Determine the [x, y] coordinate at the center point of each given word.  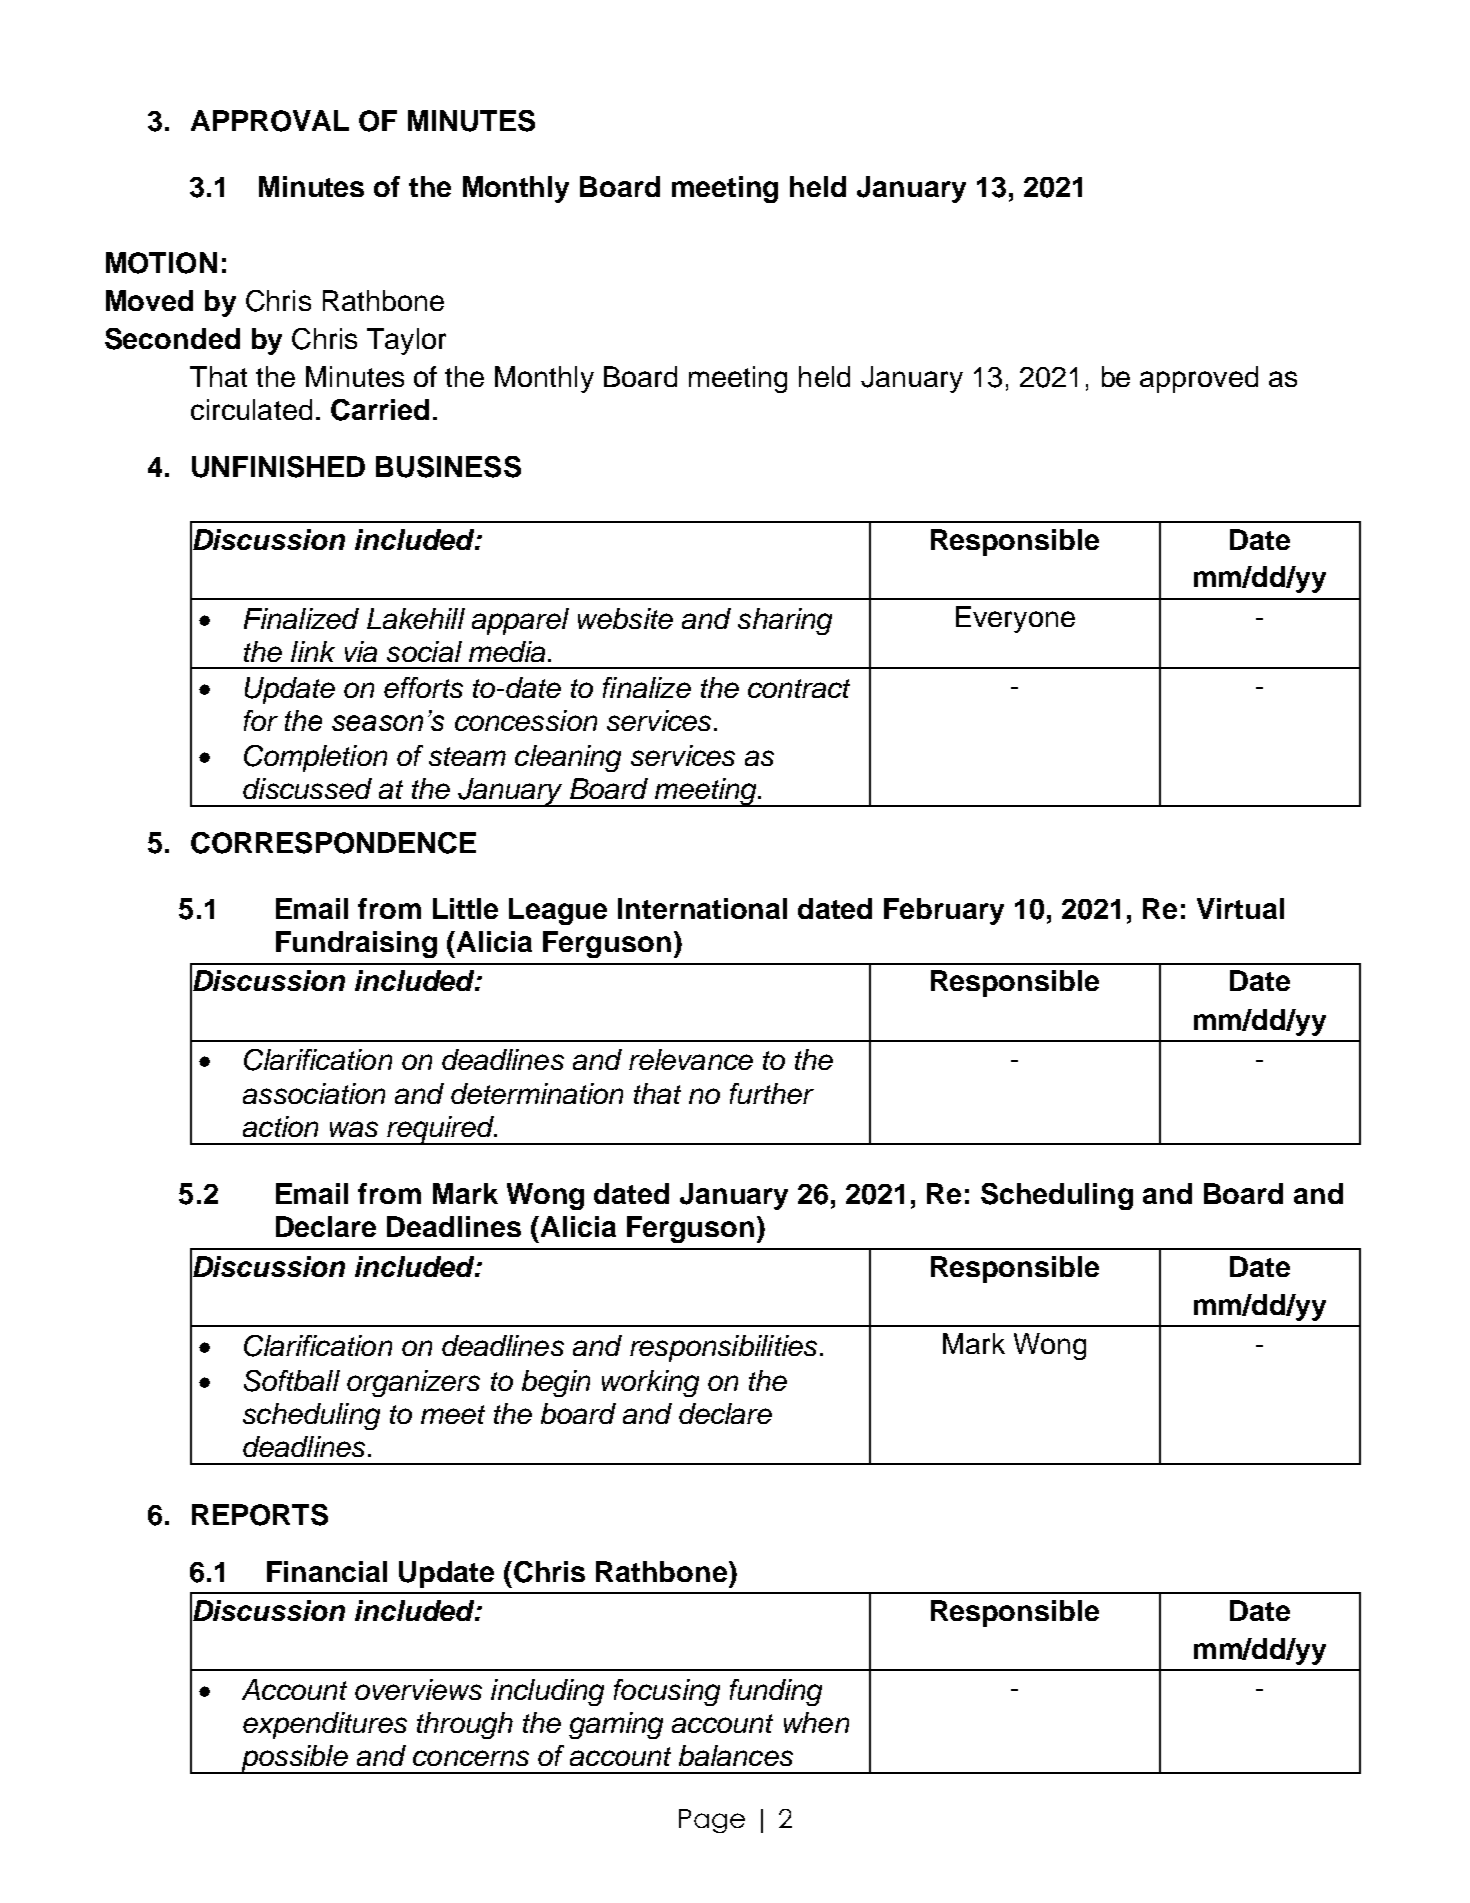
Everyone [1015, 619]
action [280, 1126]
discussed [307, 788]
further [772, 1093]
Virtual [1240, 908]
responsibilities [723, 1348]
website [625, 618]
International [702, 908]
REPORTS [260, 1515]
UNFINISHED [278, 467]
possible [294, 1759]
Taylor [406, 341]
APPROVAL [270, 121]
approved [1199, 379]
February [944, 911]
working [650, 1383]
